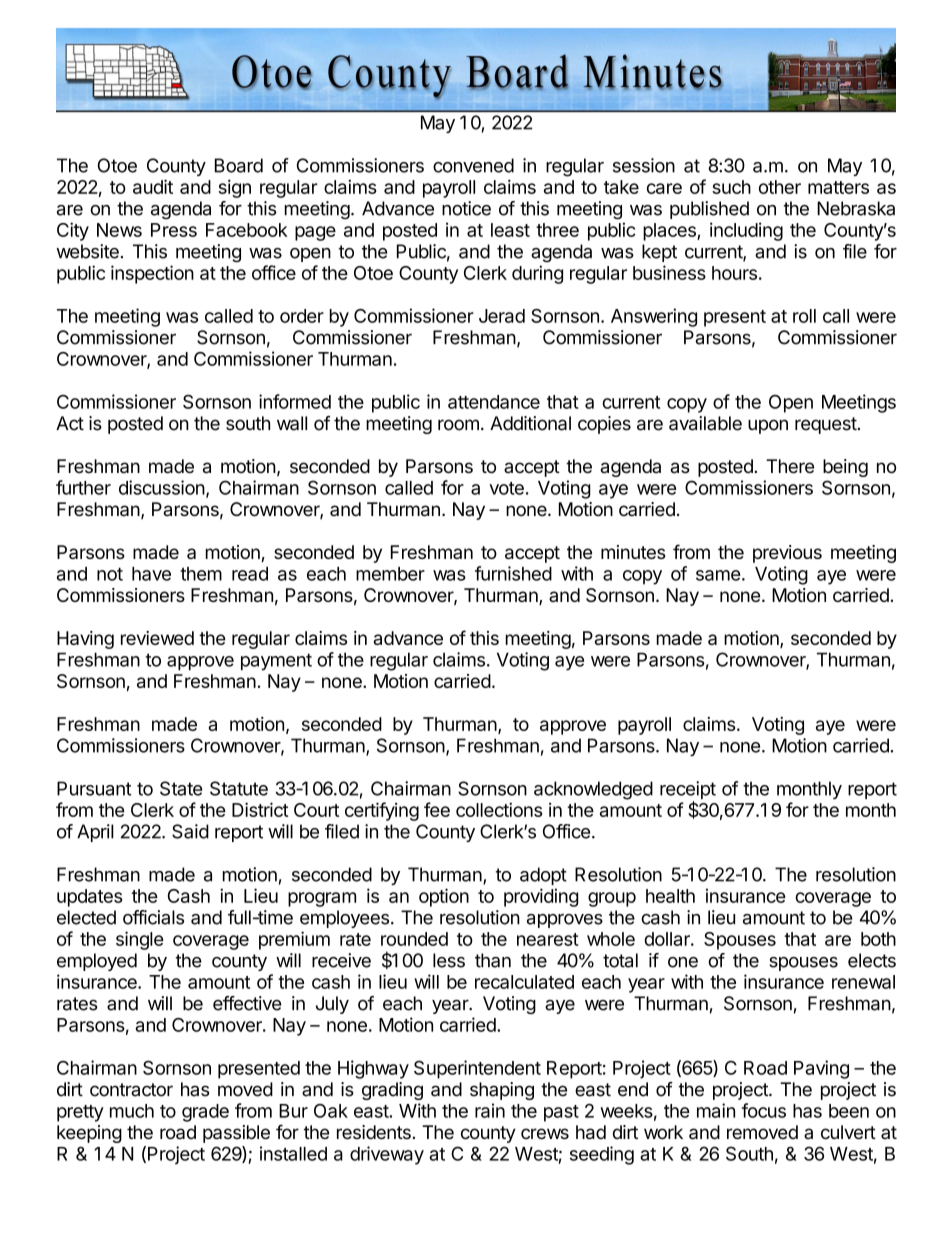 The height and width of the page is (1233, 952). What do you see at coordinates (790, 466) in the page?
I see `There` at bounding box center [790, 466].
